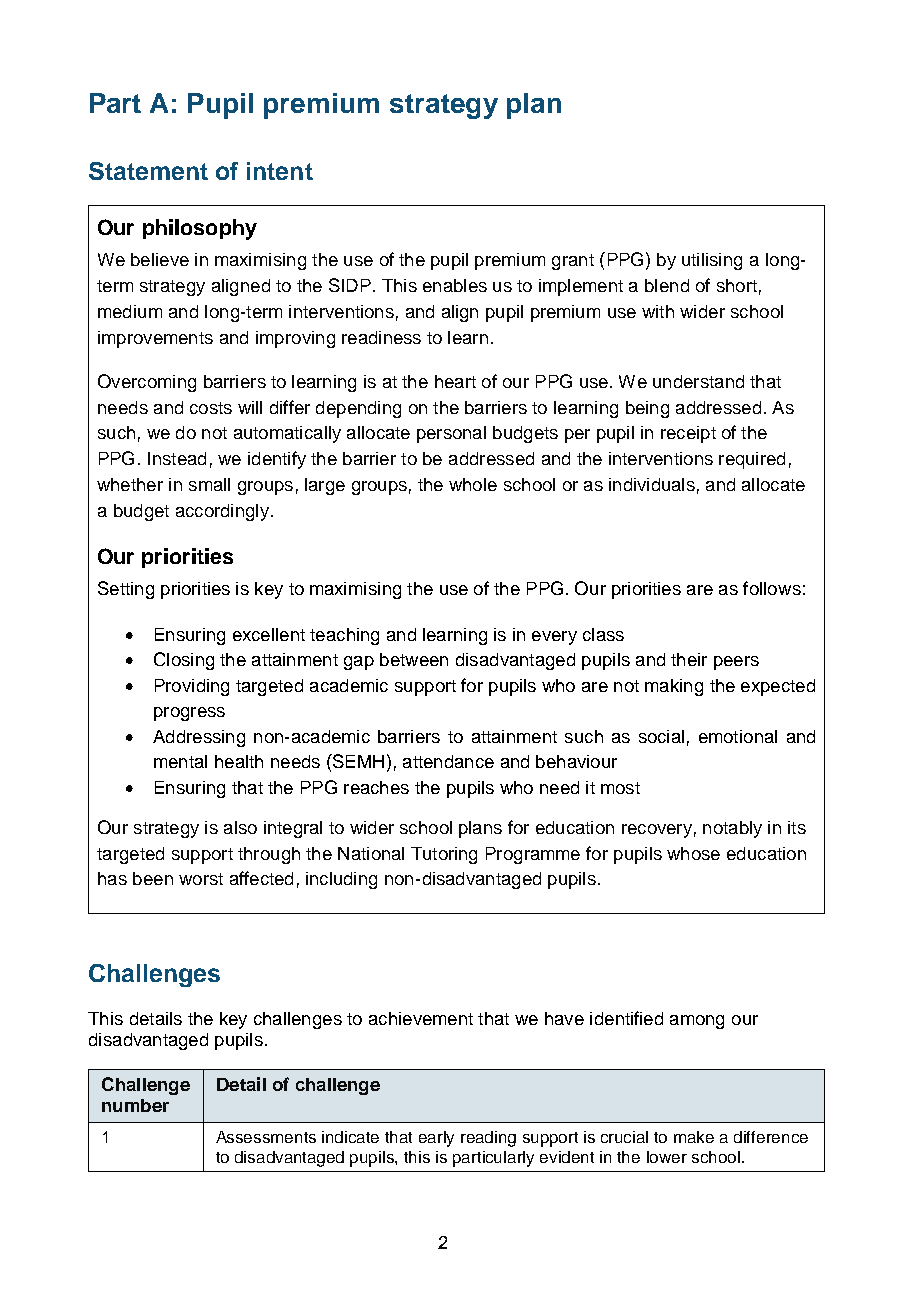  What do you see at coordinates (200, 229) in the screenshot?
I see `philosophy` at bounding box center [200, 229].
